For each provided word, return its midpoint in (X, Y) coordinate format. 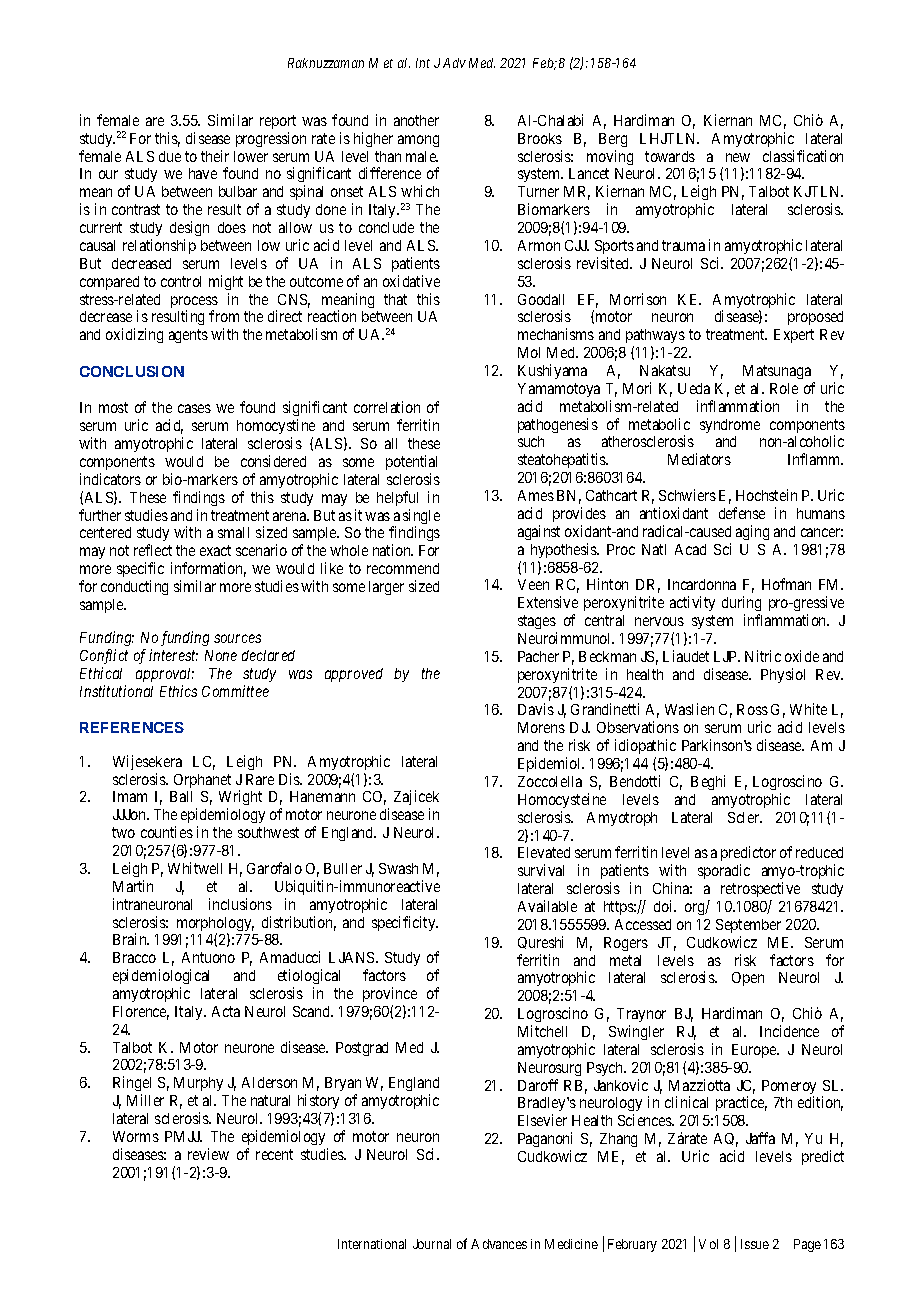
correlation (387, 407)
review (208, 1154)
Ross (752, 709)
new (738, 157)
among (418, 141)
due (170, 156)
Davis (536, 709)
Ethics (178, 691)
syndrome (730, 426)
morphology (215, 925)
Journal (432, 1244)
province (390, 994)
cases (194, 408)
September (748, 926)
